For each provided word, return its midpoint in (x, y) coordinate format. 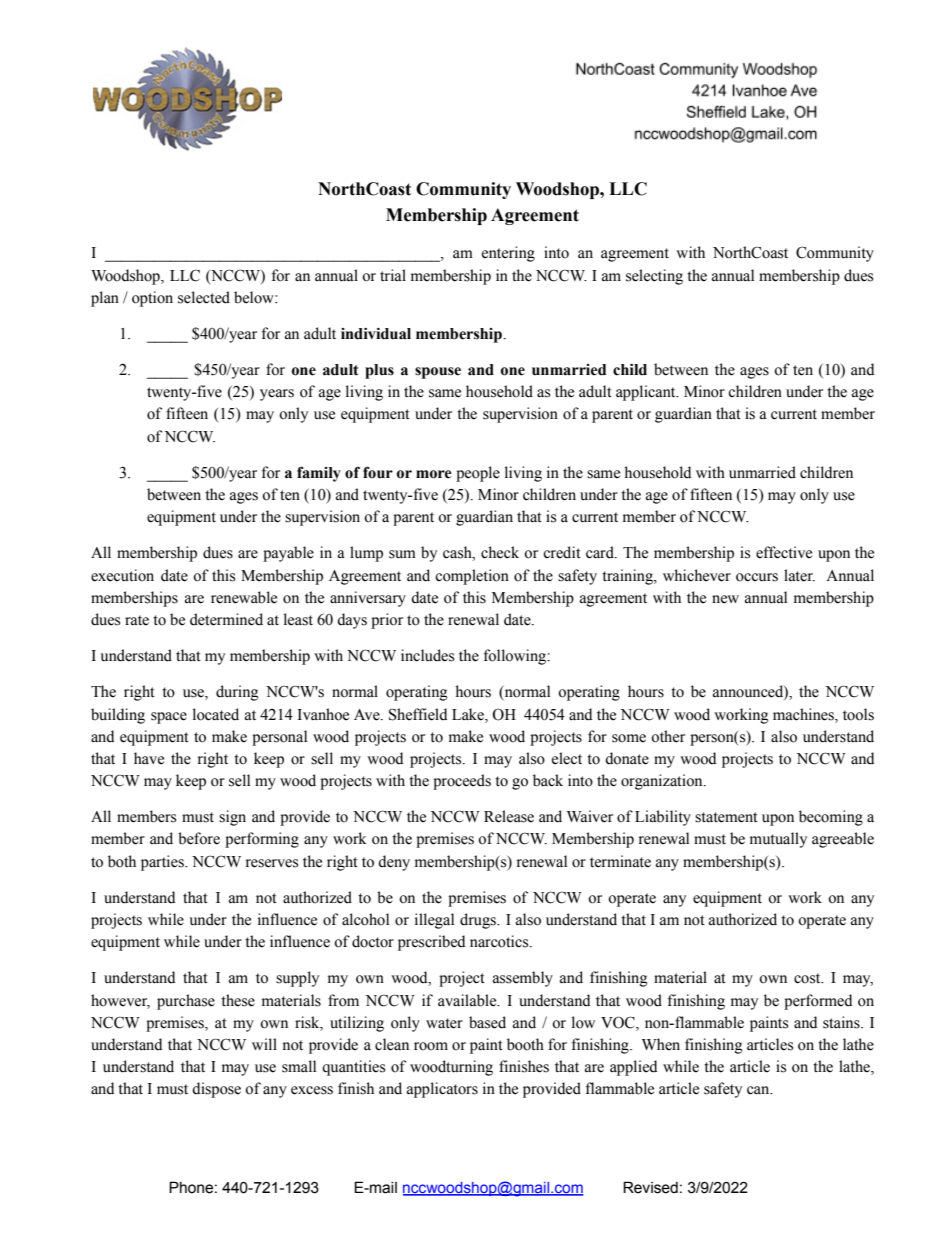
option (152, 299)
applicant (647, 393)
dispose (216, 1090)
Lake (469, 714)
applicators (442, 1090)
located (216, 714)
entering (508, 254)
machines (804, 714)
